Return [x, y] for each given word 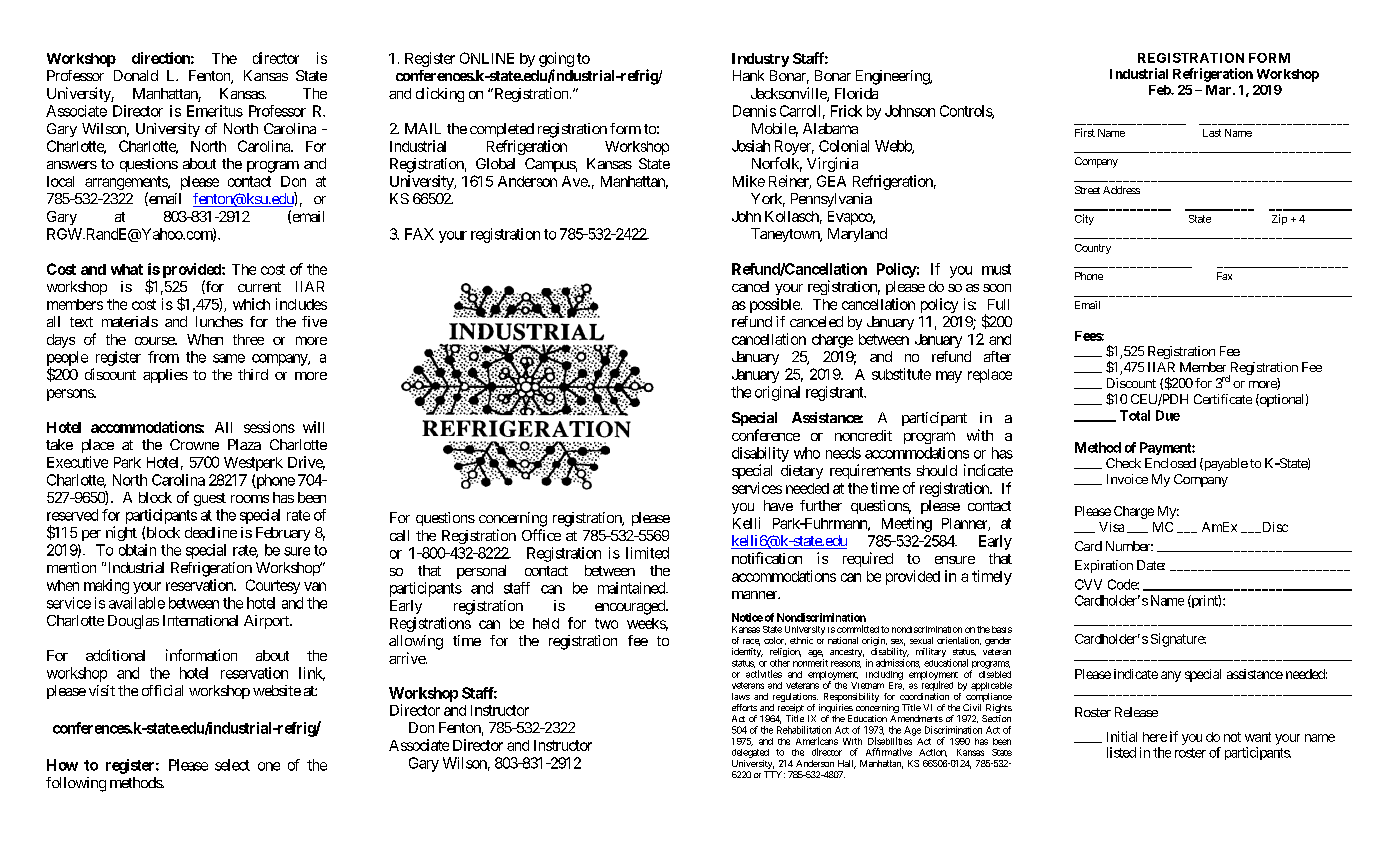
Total [1135, 415]
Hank [748, 75]
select [232, 765]
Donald [136, 75]
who [807, 453]
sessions [269, 427]
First [1085, 132]
